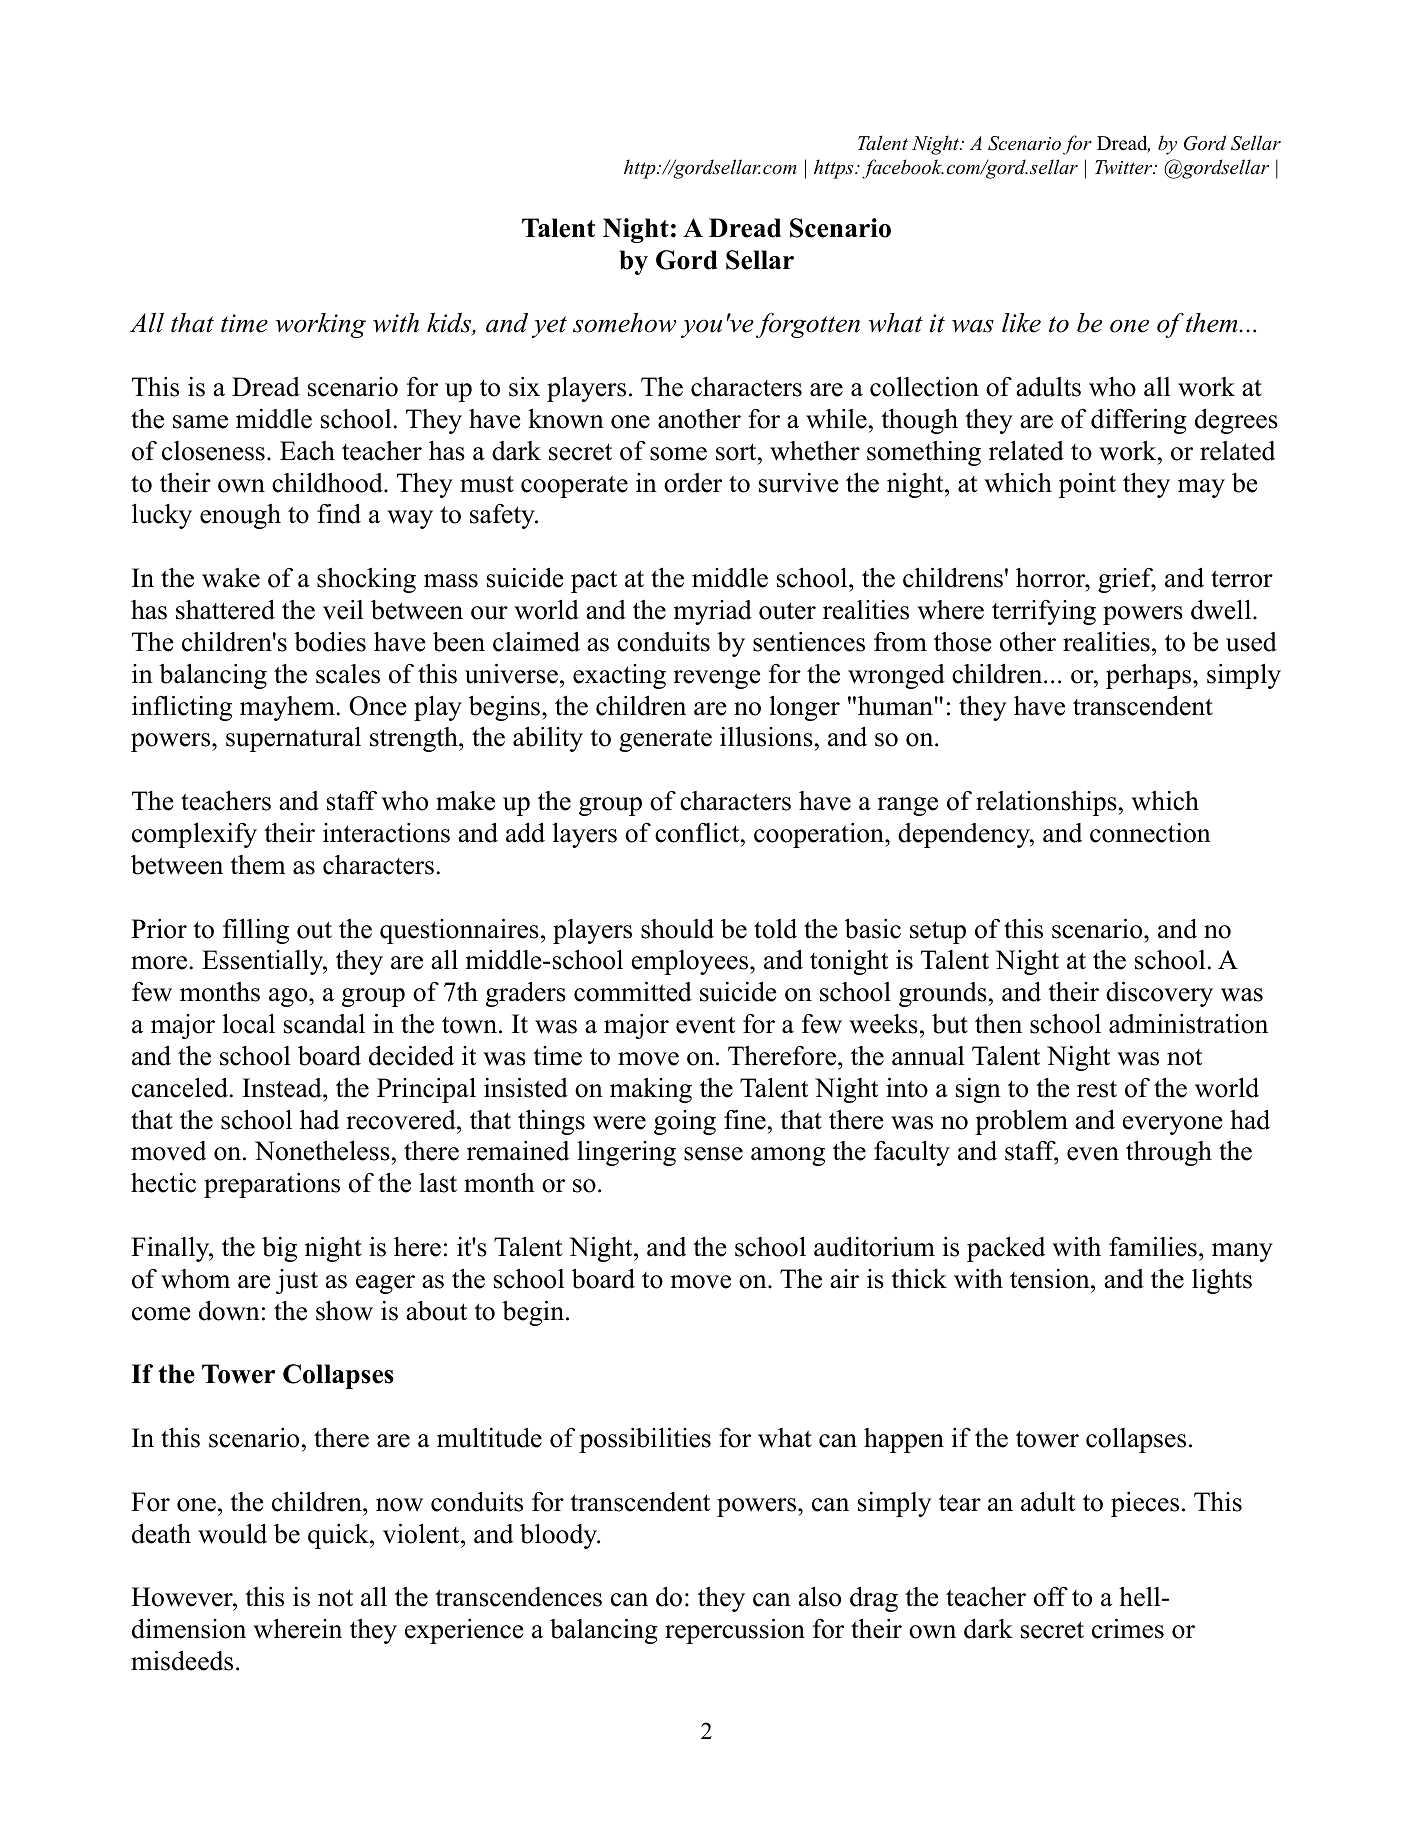 This image has height=1828, width=1413. What do you see at coordinates (1125, 167) in the image?
I see `Twitter` at bounding box center [1125, 167].
